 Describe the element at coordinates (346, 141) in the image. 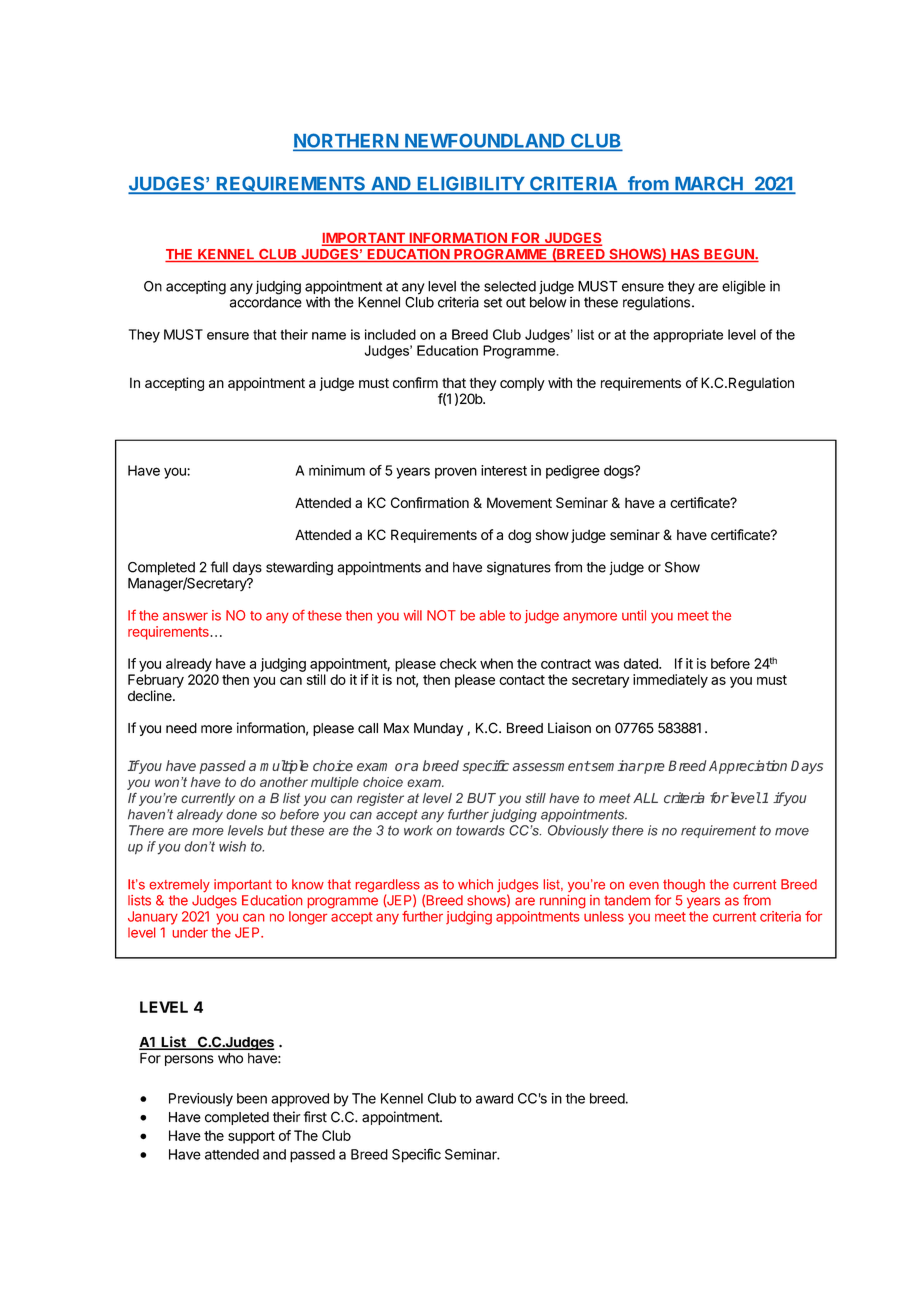

I see `NORTHERN` at that location.
